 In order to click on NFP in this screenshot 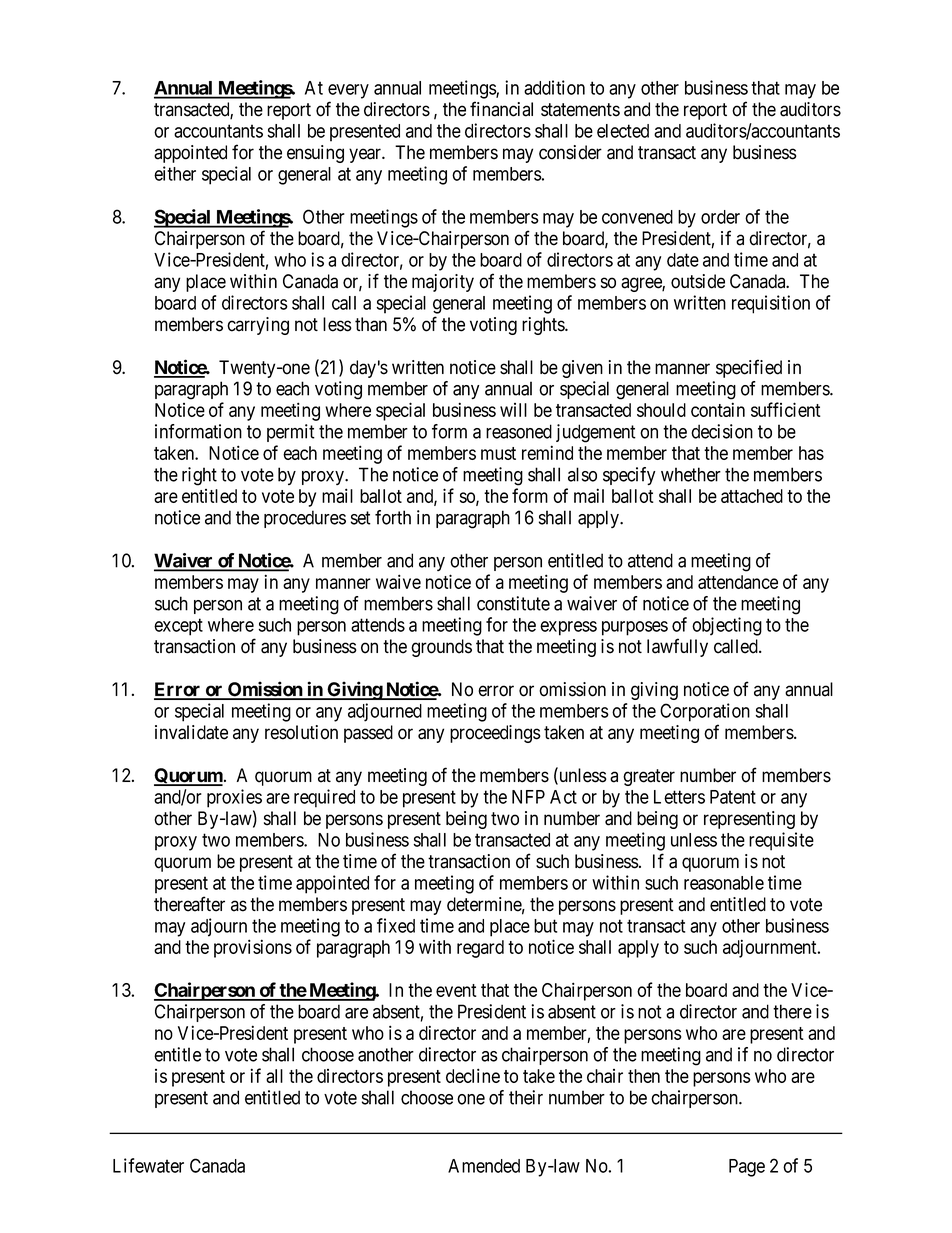, I will do `click(528, 797)`.
